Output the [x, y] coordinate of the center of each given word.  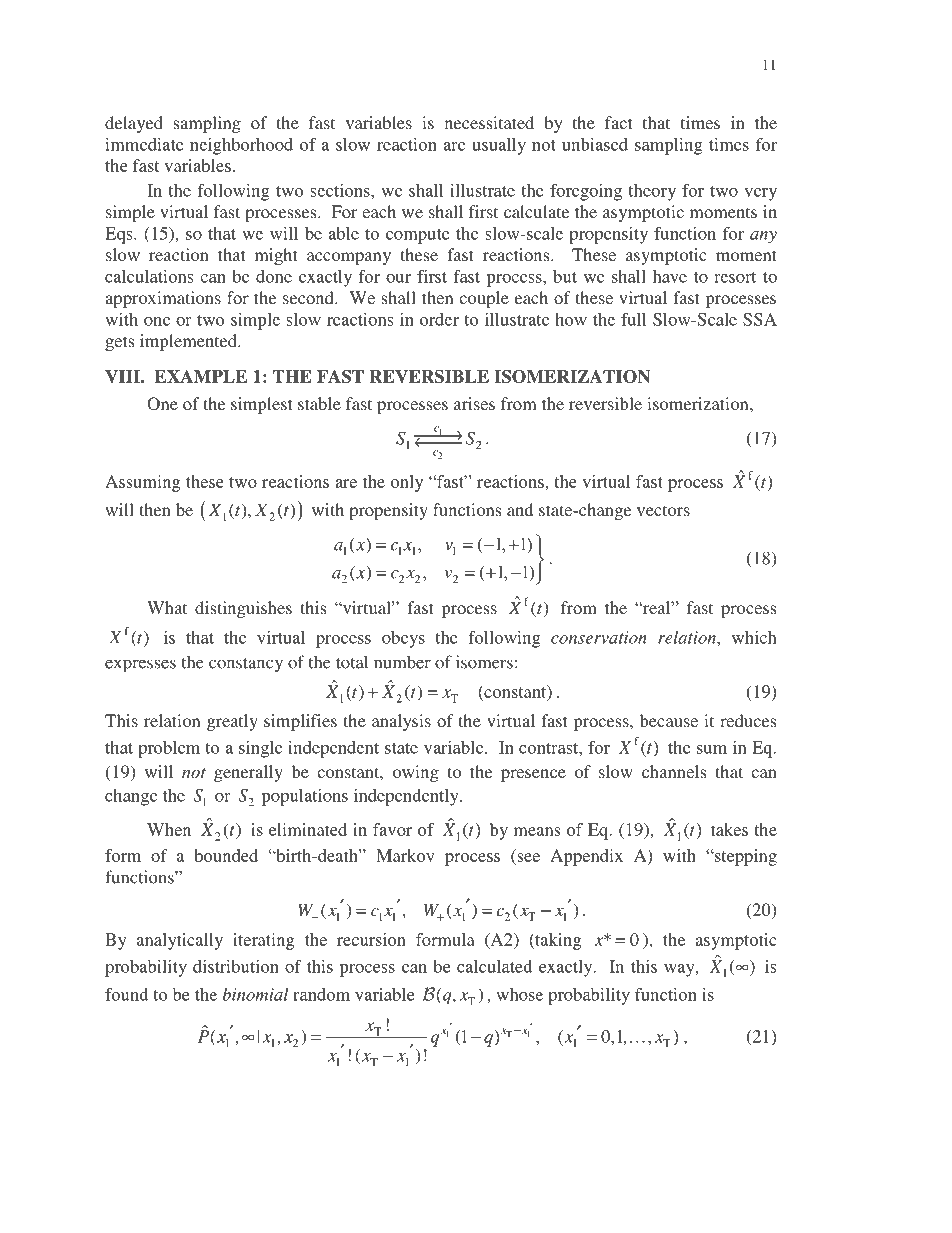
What [167, 607]
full [633, 319]
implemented [189, 342]
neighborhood [241, 146]
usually [499, 146]
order [439, 319]
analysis [401, 722]
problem [169, 749]
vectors [663, 510]
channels [674, 771]
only [407, 483]
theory [652, 192]
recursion [371, 939]
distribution [236, 966]
